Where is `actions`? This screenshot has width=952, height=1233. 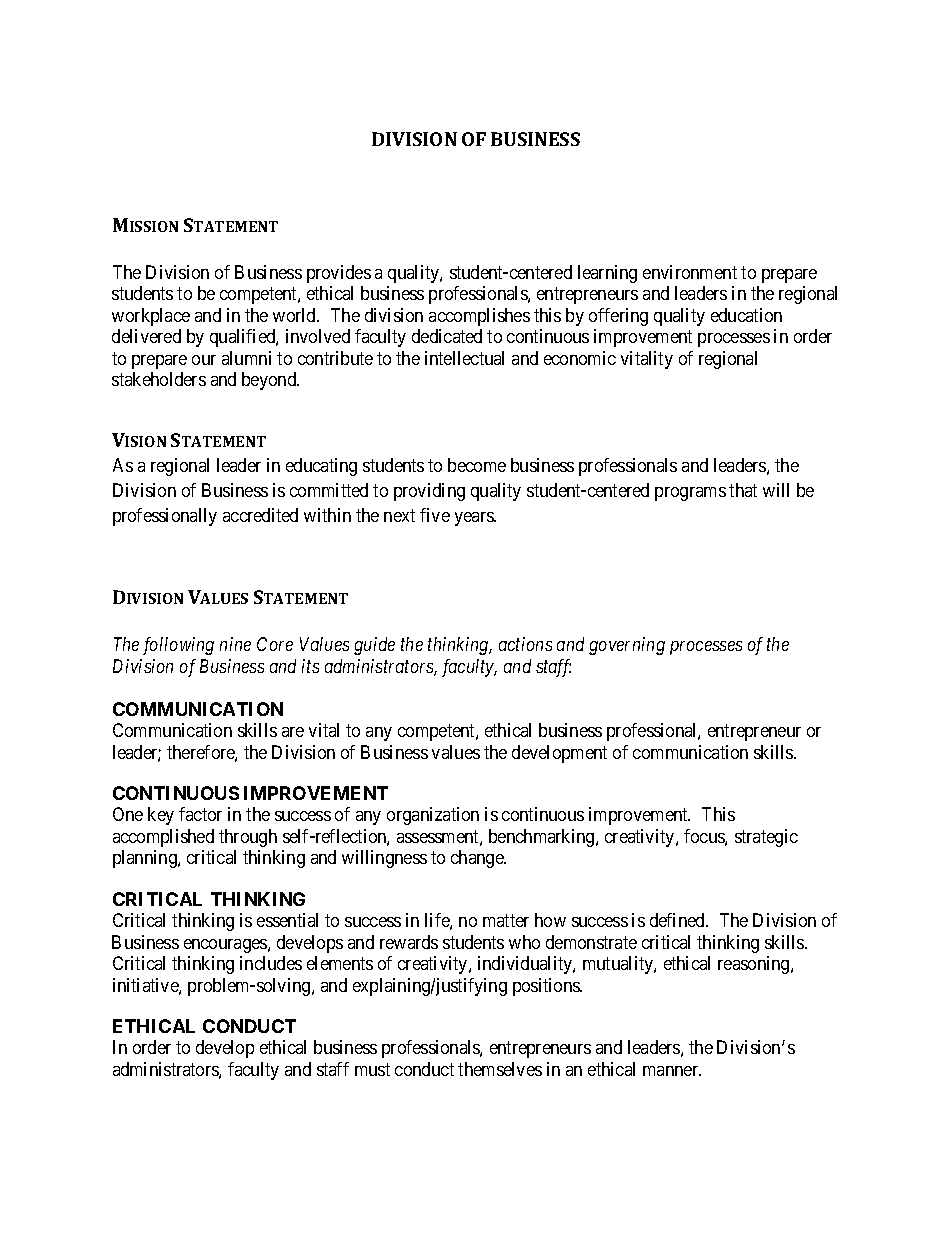
actions is located at coordinates (525, 644).
